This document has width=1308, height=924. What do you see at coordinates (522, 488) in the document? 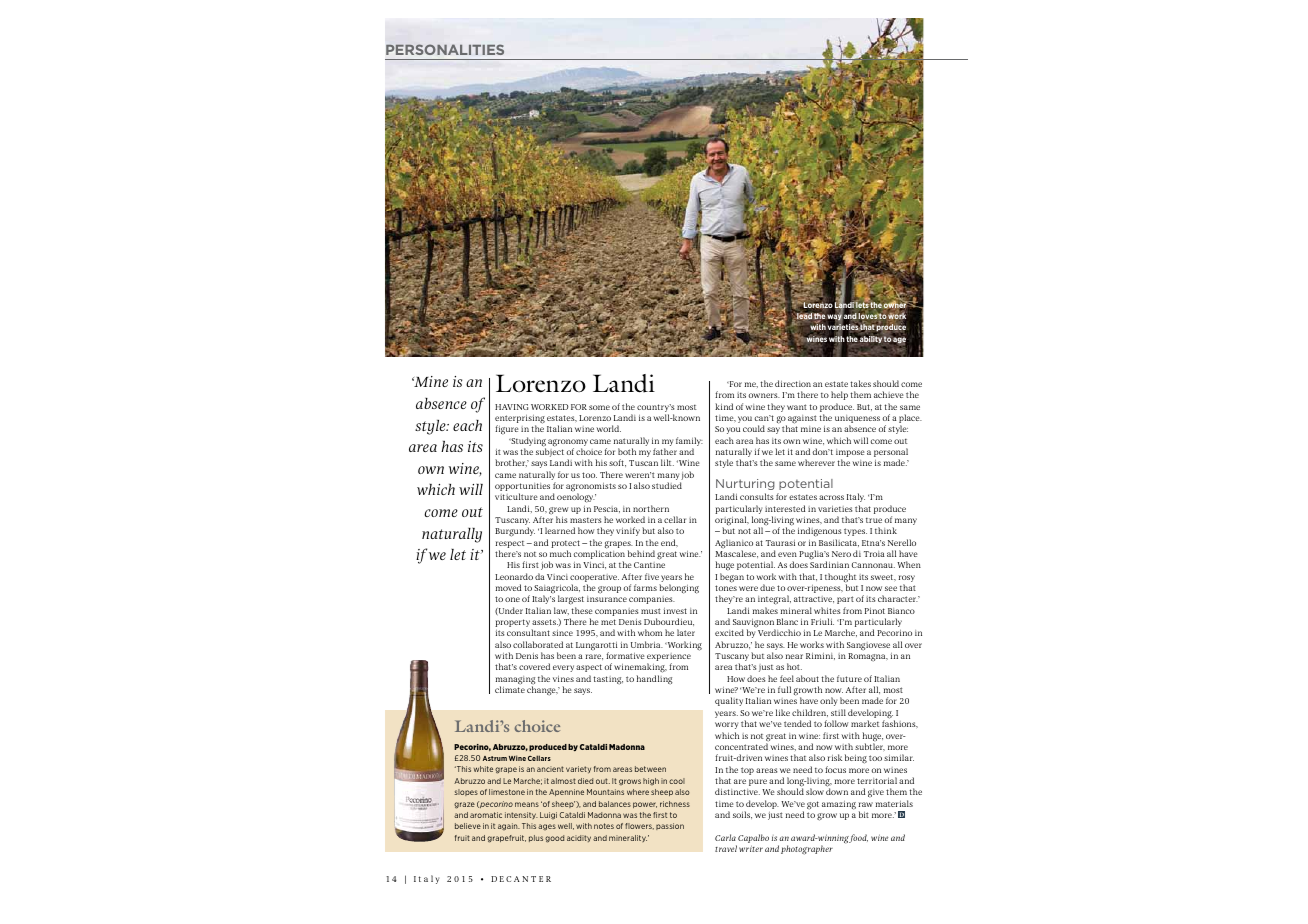
I see `opportunities` at bounding box center [522, 488].
